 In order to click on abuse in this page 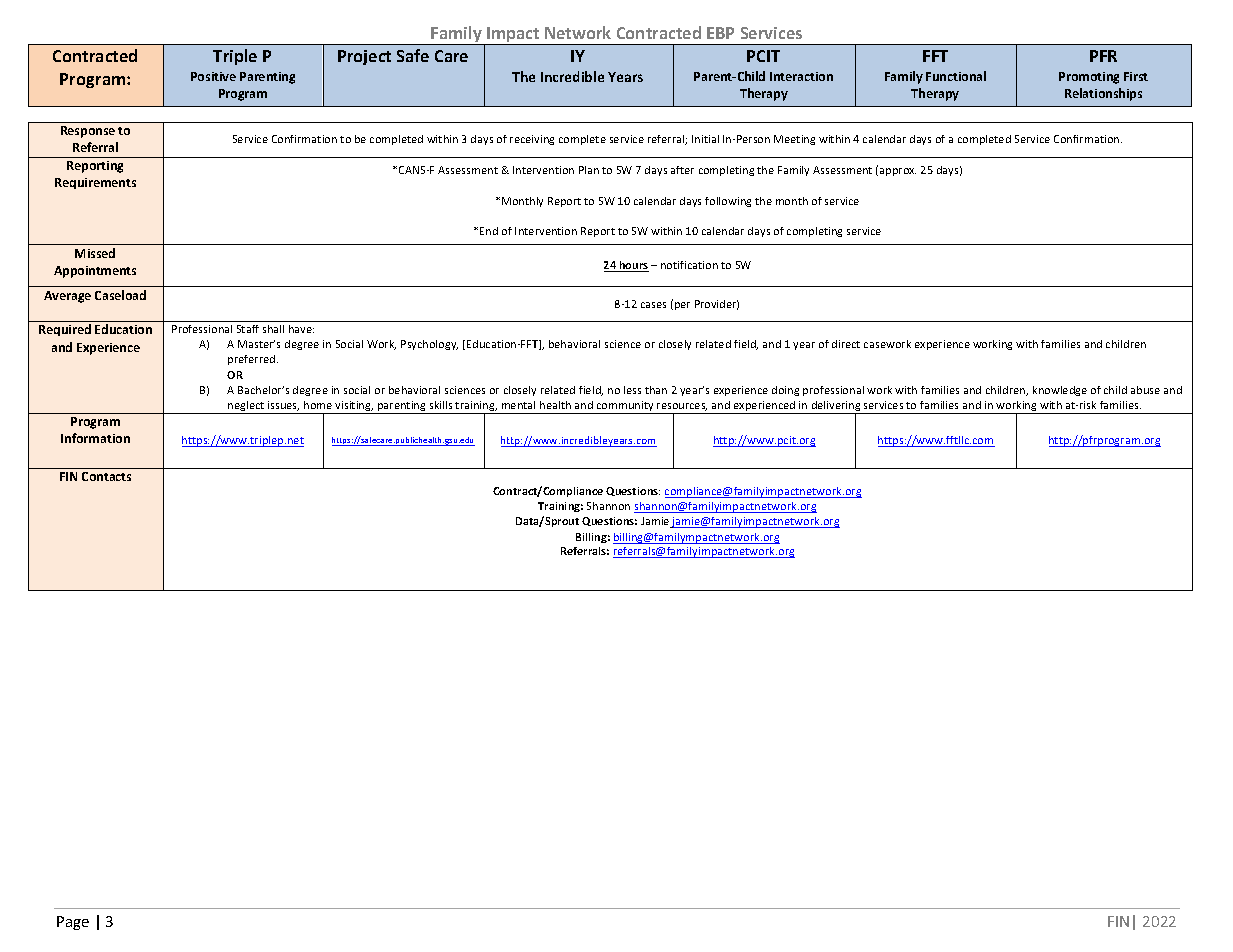, I will do `click(1145, 390)`.
